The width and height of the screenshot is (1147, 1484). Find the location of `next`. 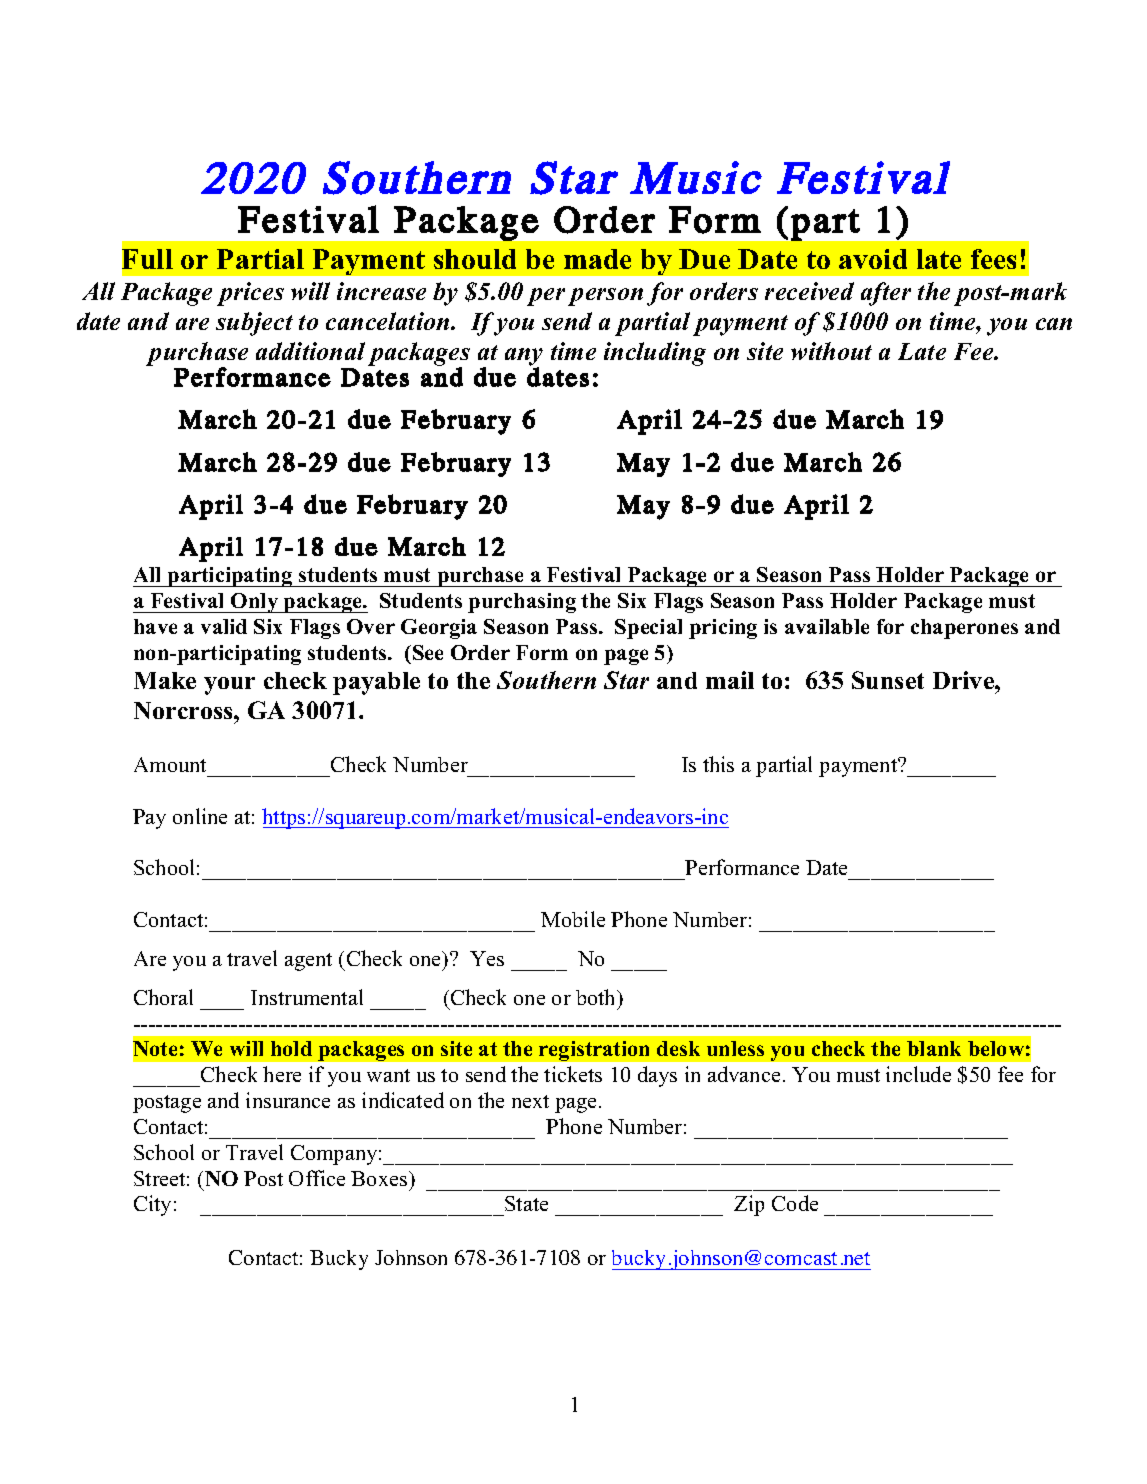

next is located at coordinates (530, 1101).
